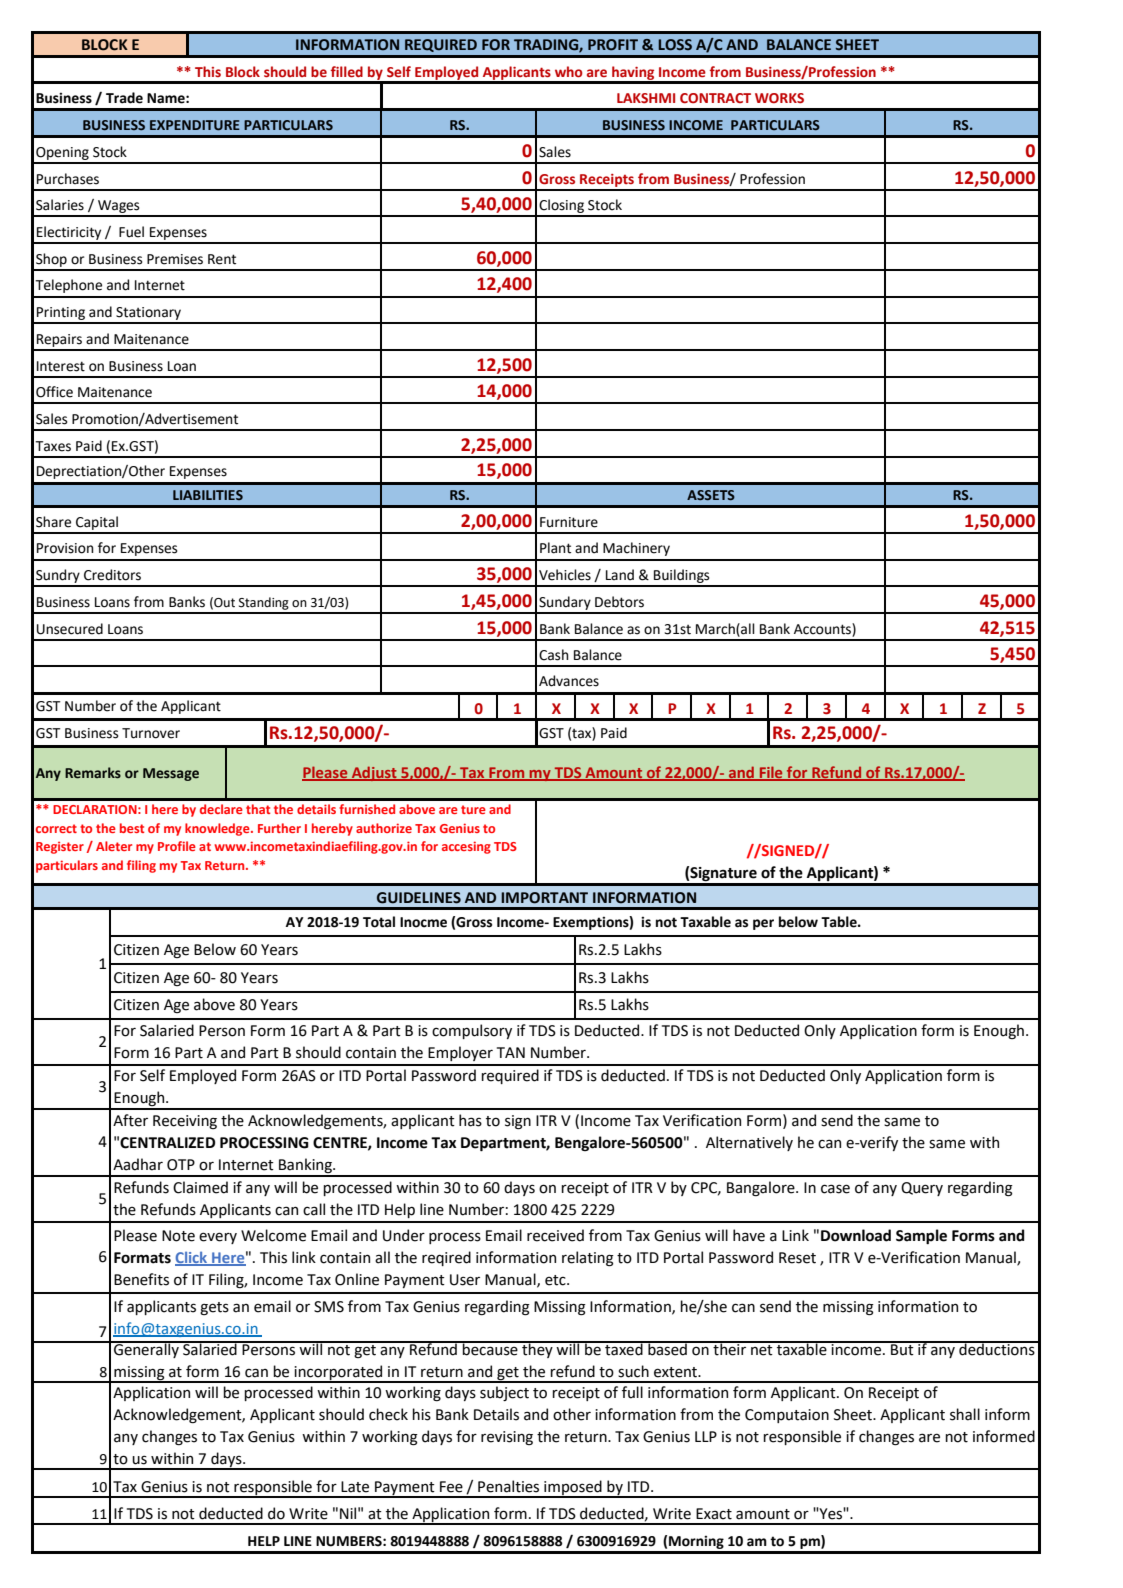  I want to click on Generally, so click(146, 1349).
